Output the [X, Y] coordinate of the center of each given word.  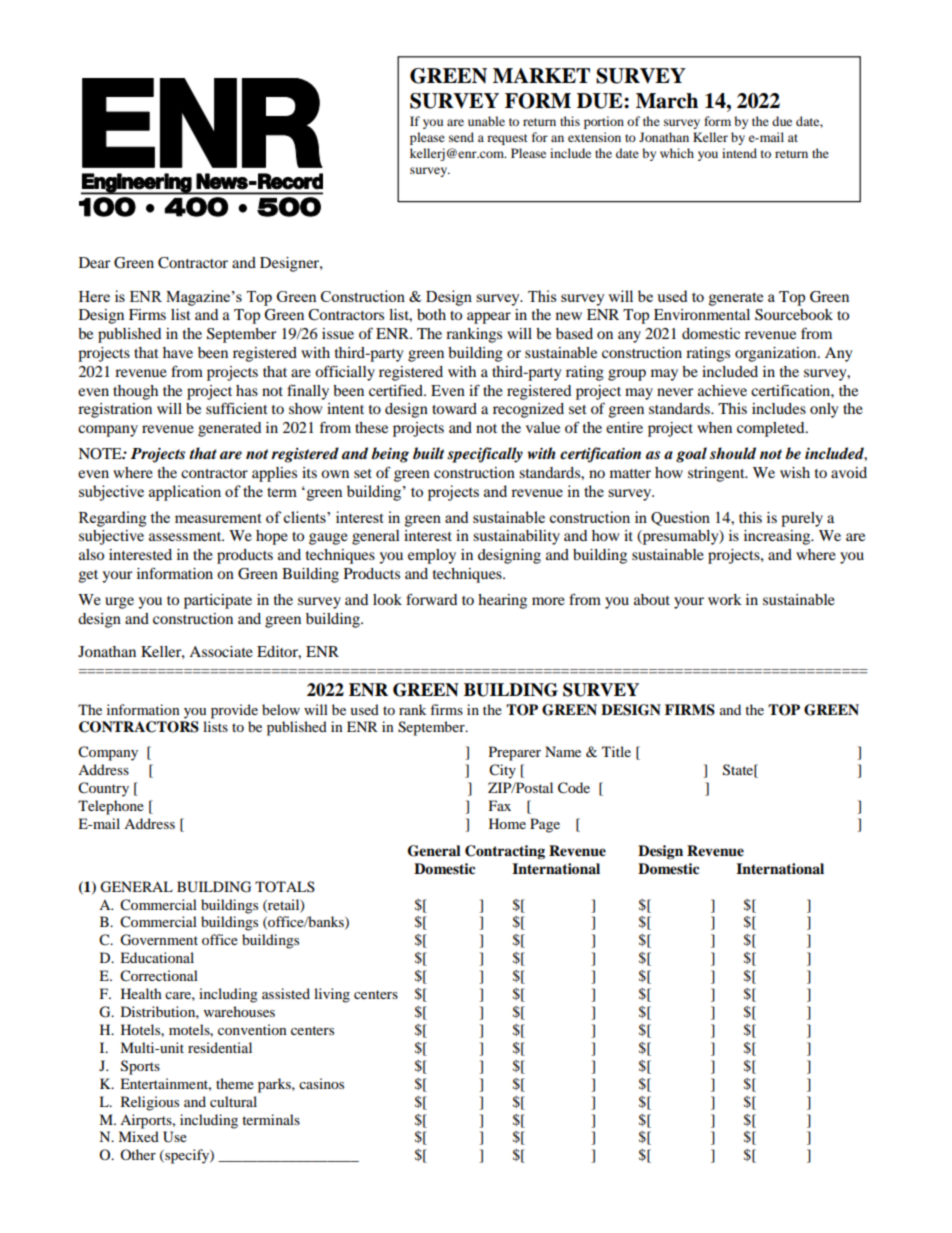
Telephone [111, 807]
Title [616, 751]
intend [739, 153]
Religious [150, 1103]
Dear [95, 262]
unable [486, 121]
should [733, 453]
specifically [485, 455]
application [185, 493]
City [502, 771]
